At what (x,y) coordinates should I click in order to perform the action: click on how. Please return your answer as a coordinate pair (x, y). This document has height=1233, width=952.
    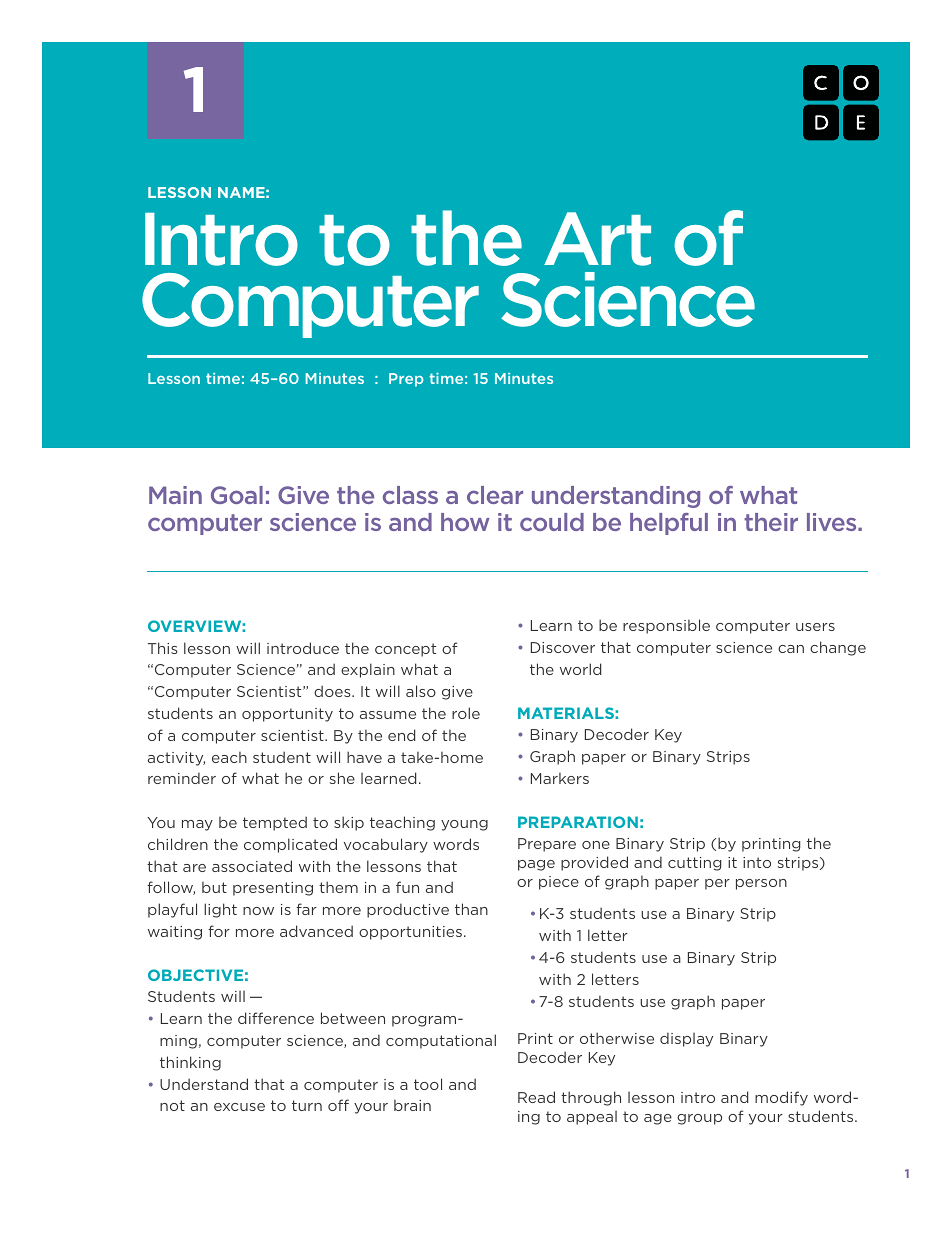
    Looking at the image, I should click on (465, 522).
